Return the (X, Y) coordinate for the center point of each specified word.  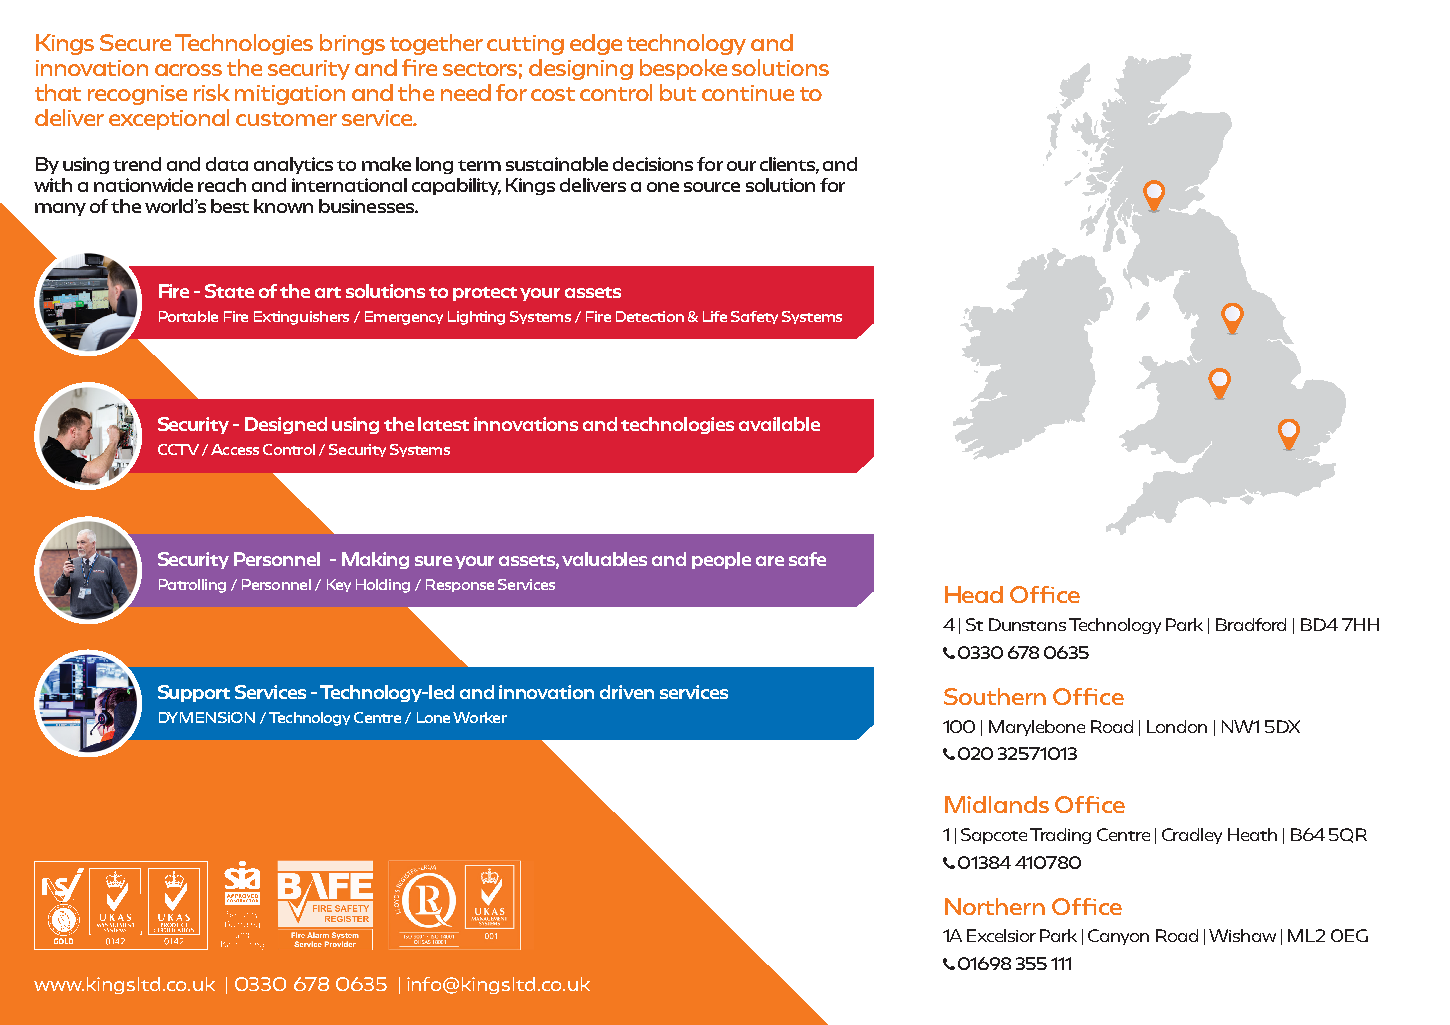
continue (748, 93)
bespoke (683, 69)
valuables (604, 559)
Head (974, 594)
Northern (995, 906)
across (188, 70)
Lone (433, 717)
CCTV (178, 449)
